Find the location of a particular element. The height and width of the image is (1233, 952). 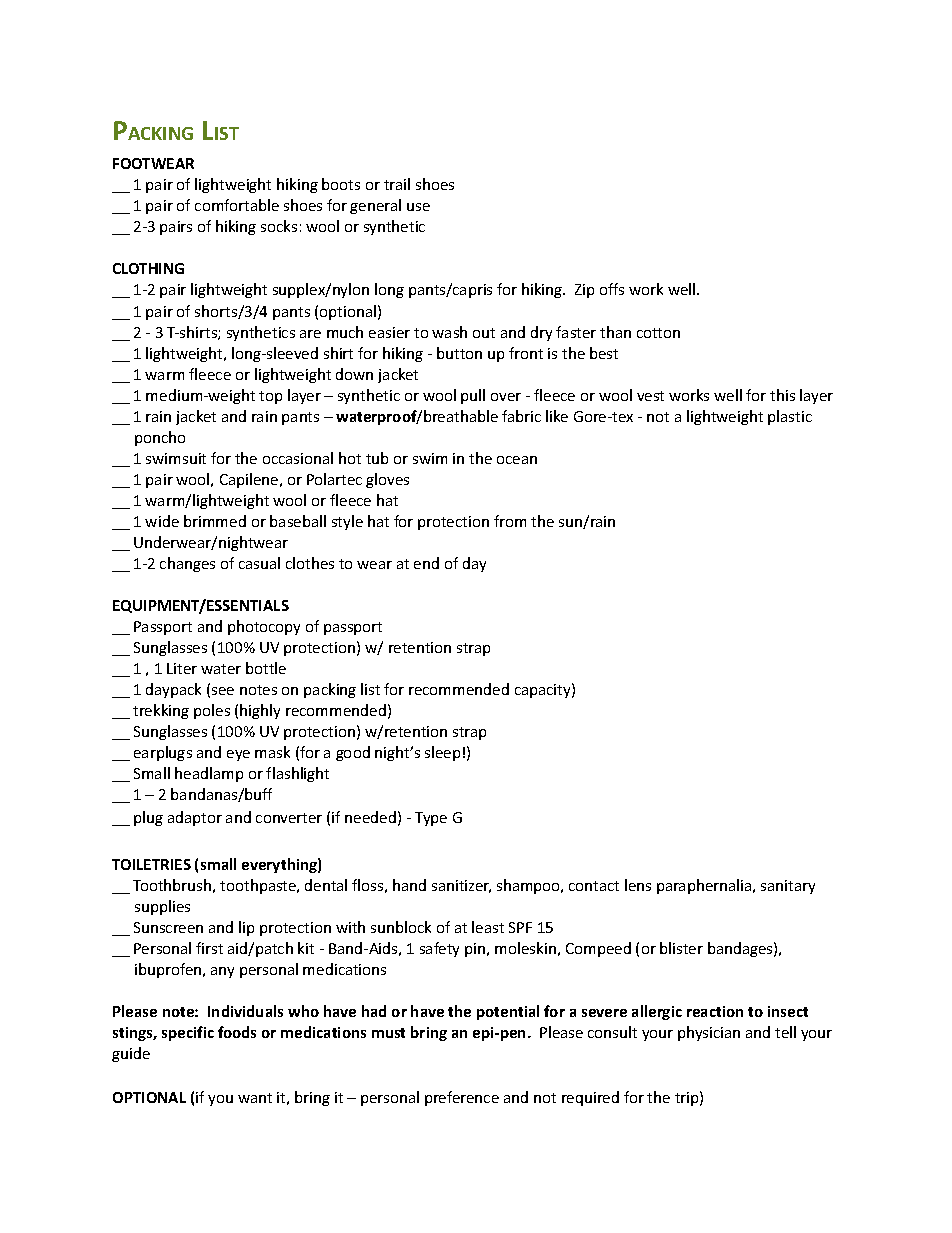

lens is located at coordinates (638, 885).
